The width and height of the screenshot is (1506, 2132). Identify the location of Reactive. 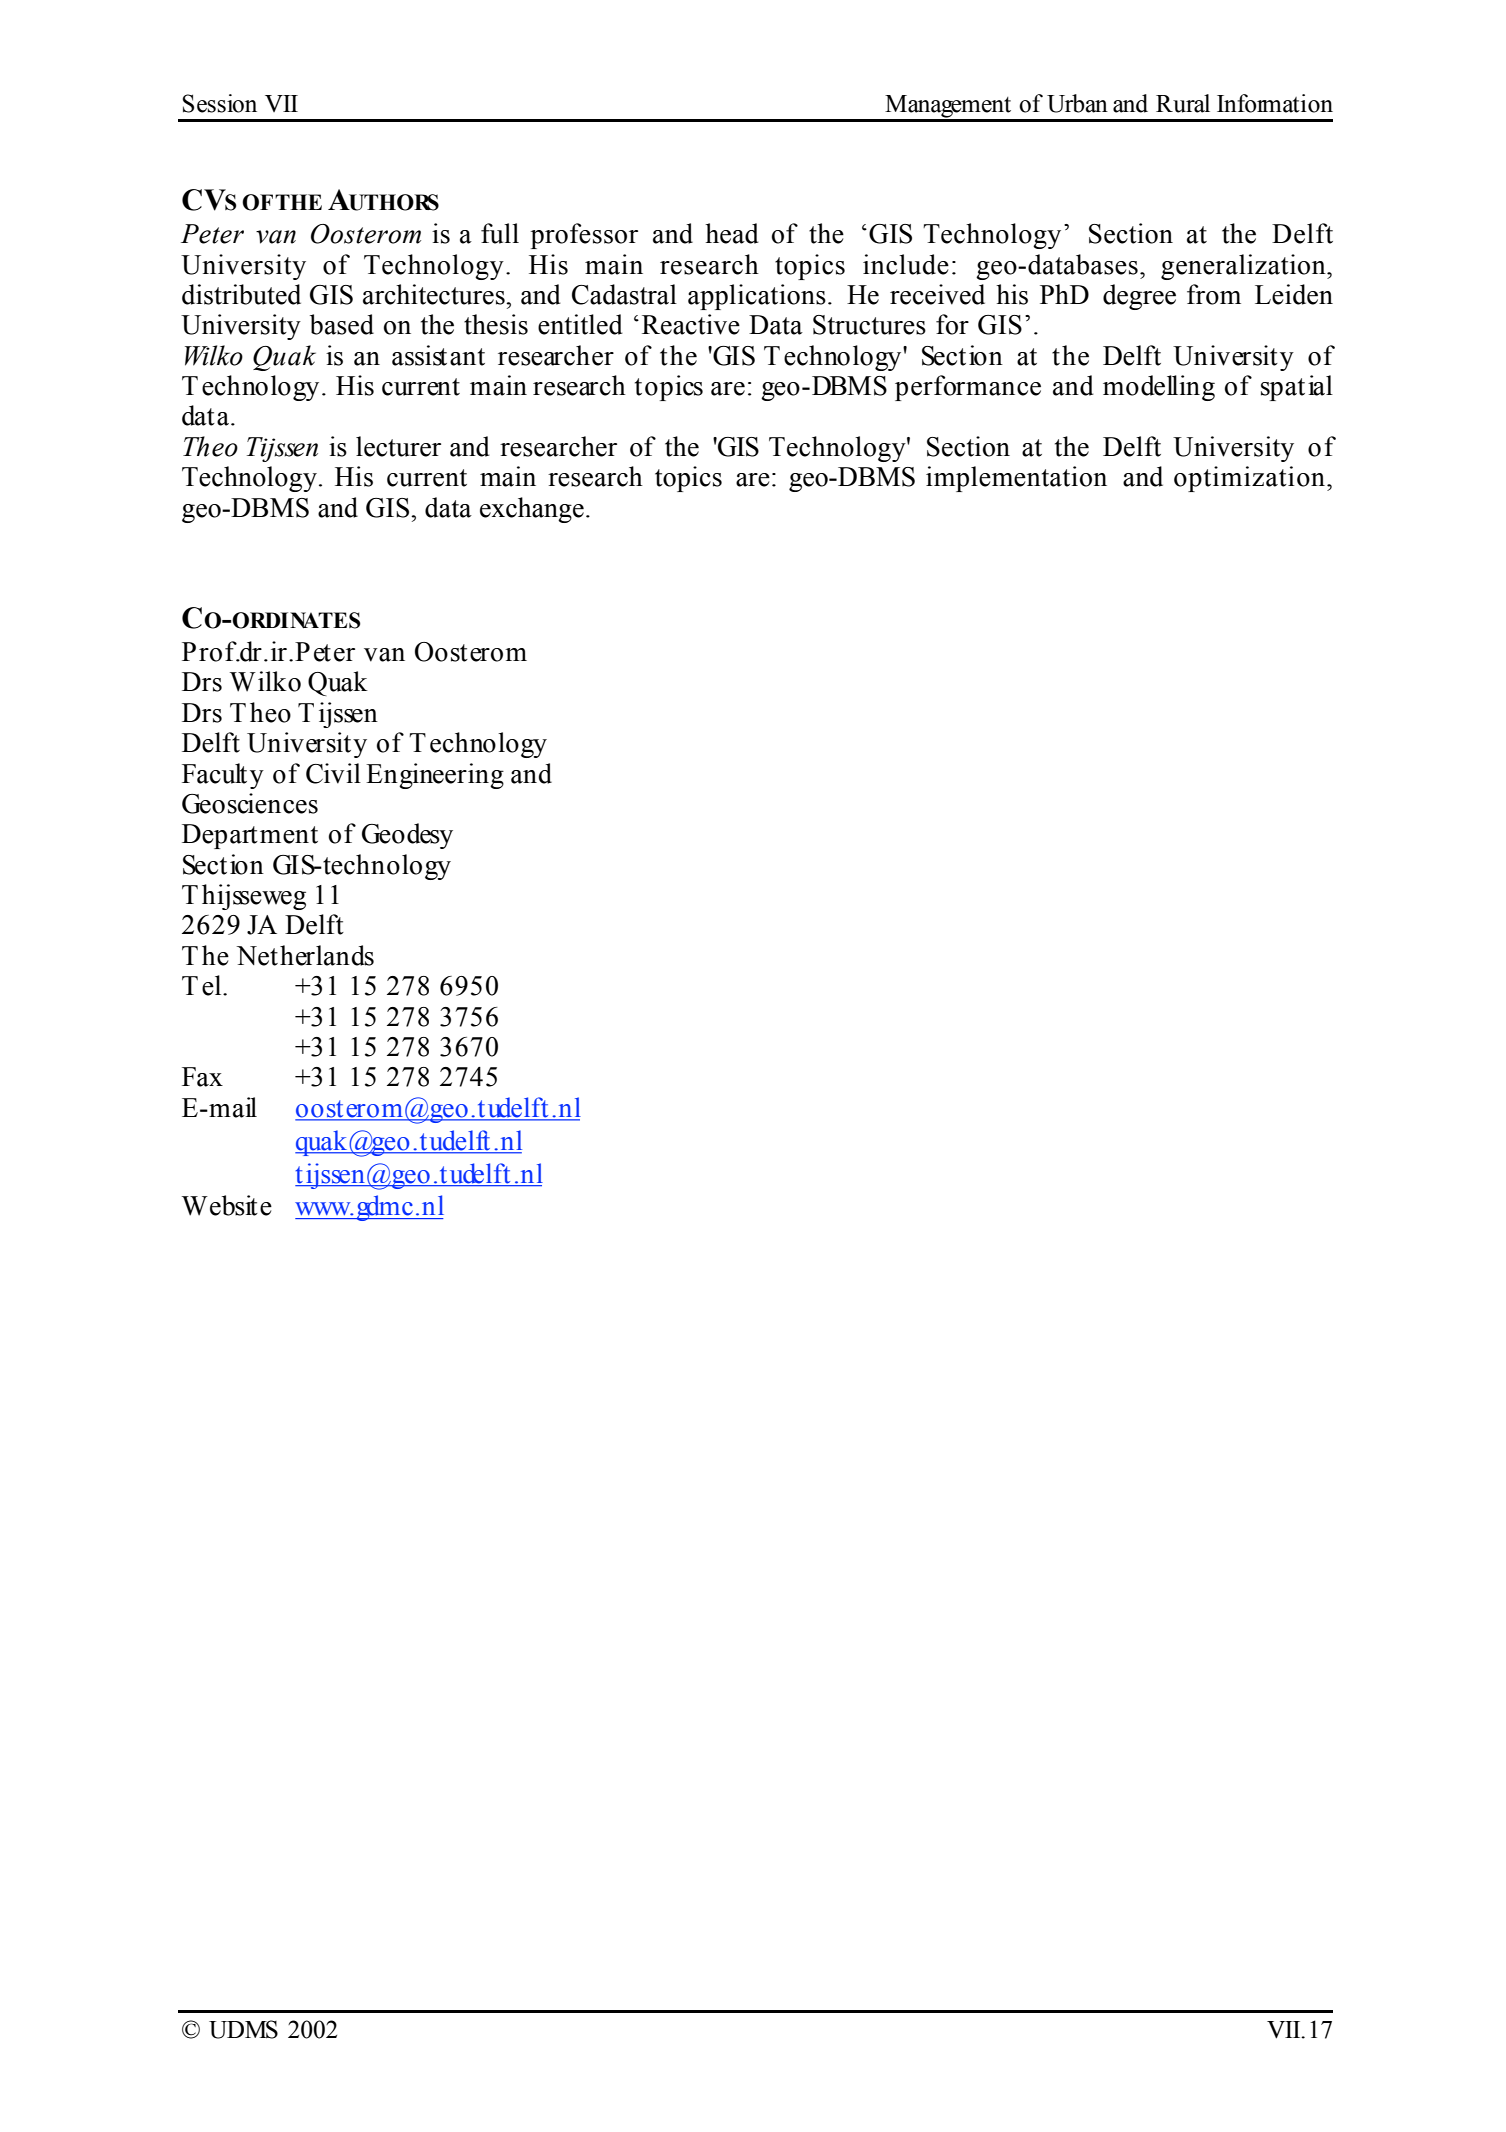
(691, 324).
